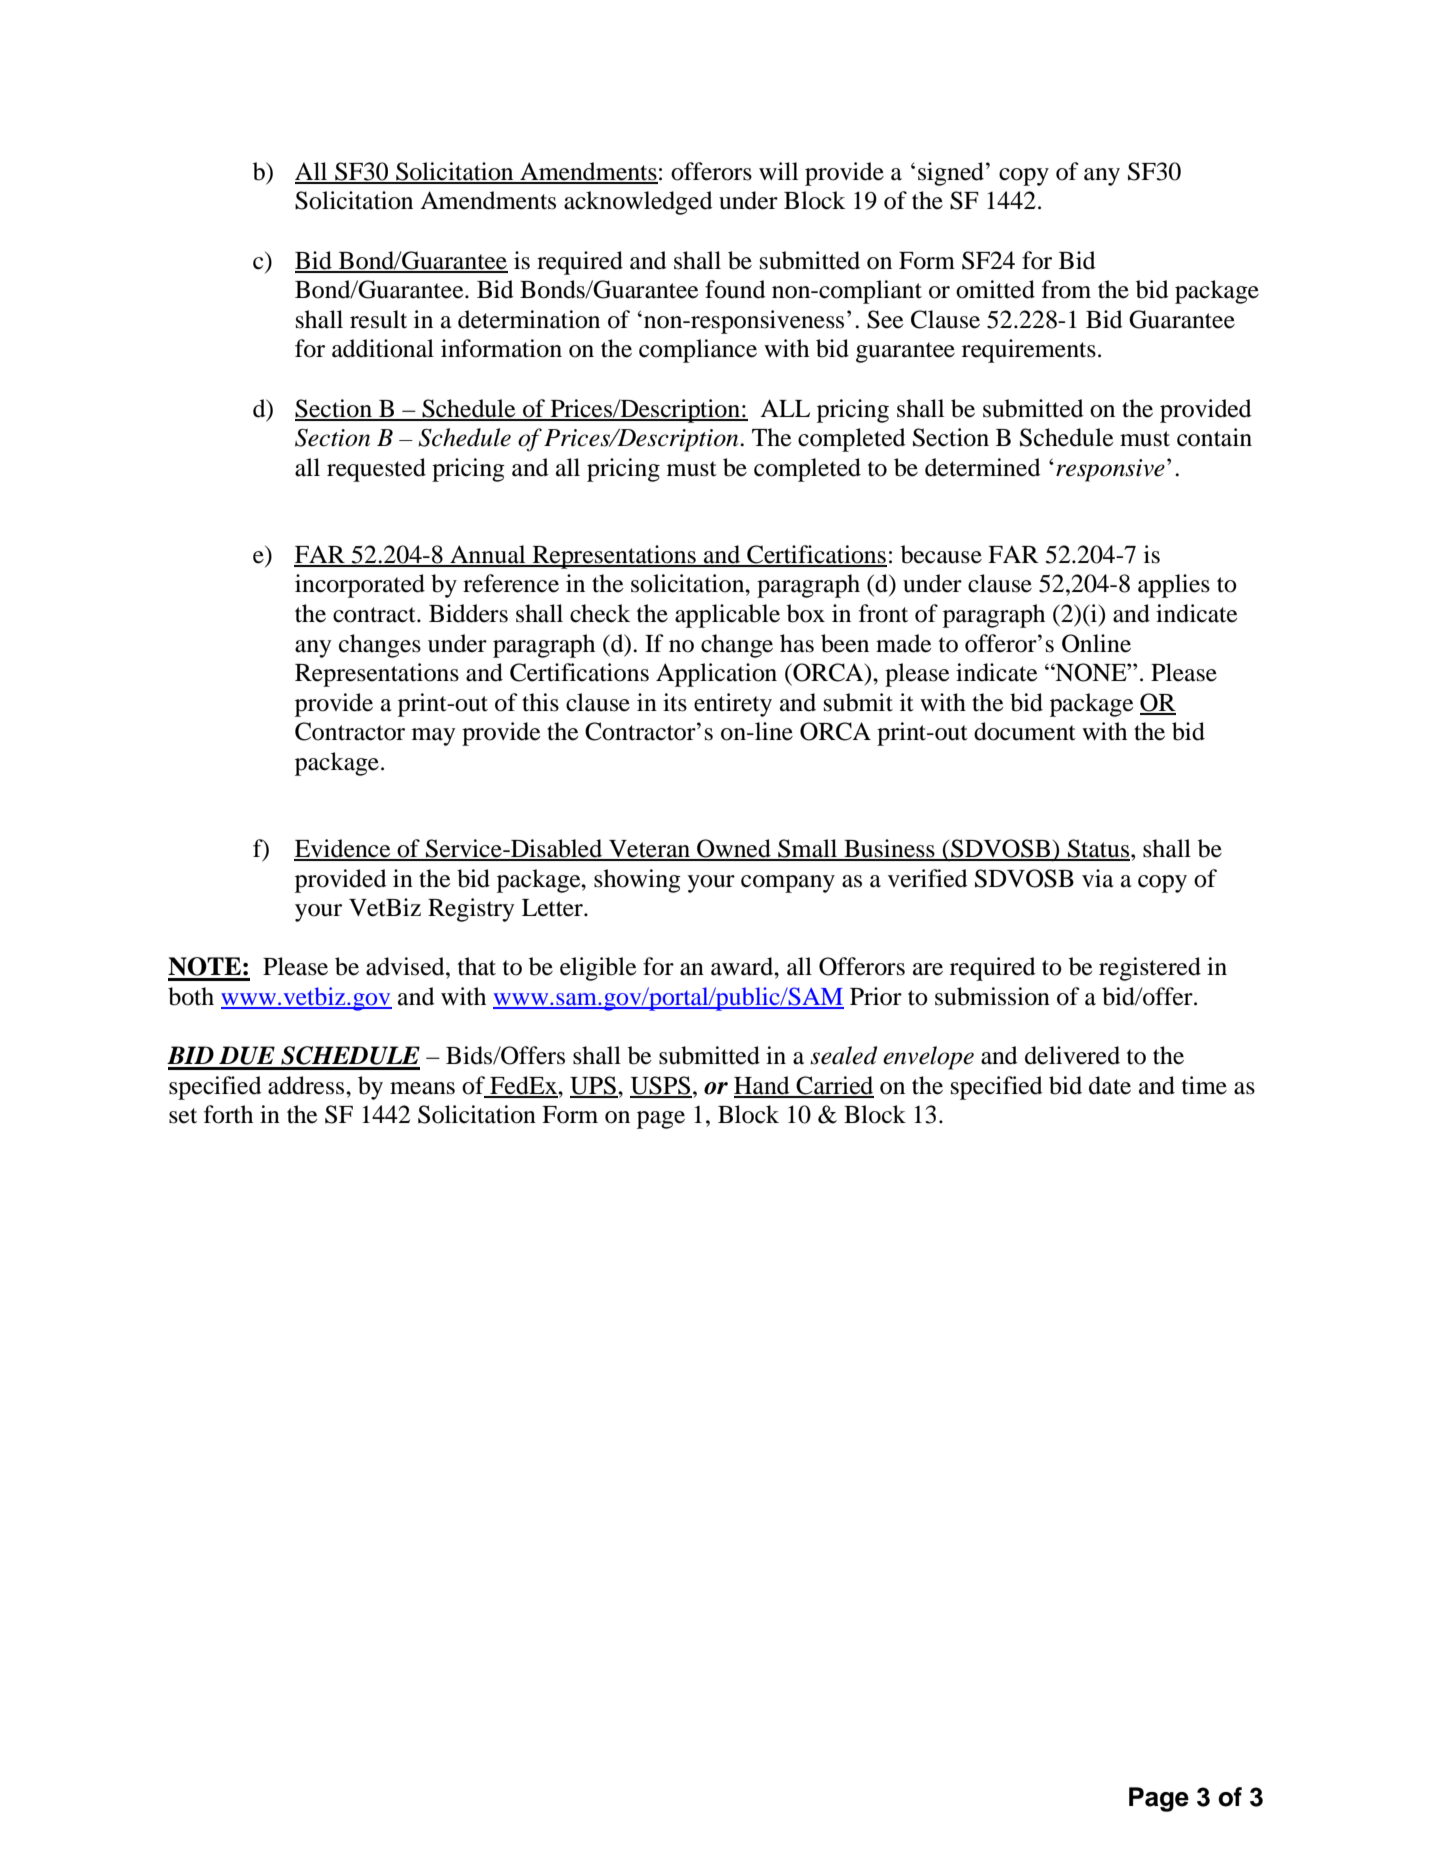 Image resolution: width=1432 pixels, height=1853 pixels. What do you see at coordinates (1098, 878) in the image?
I see `via` at bounding box center [1098, 878].
